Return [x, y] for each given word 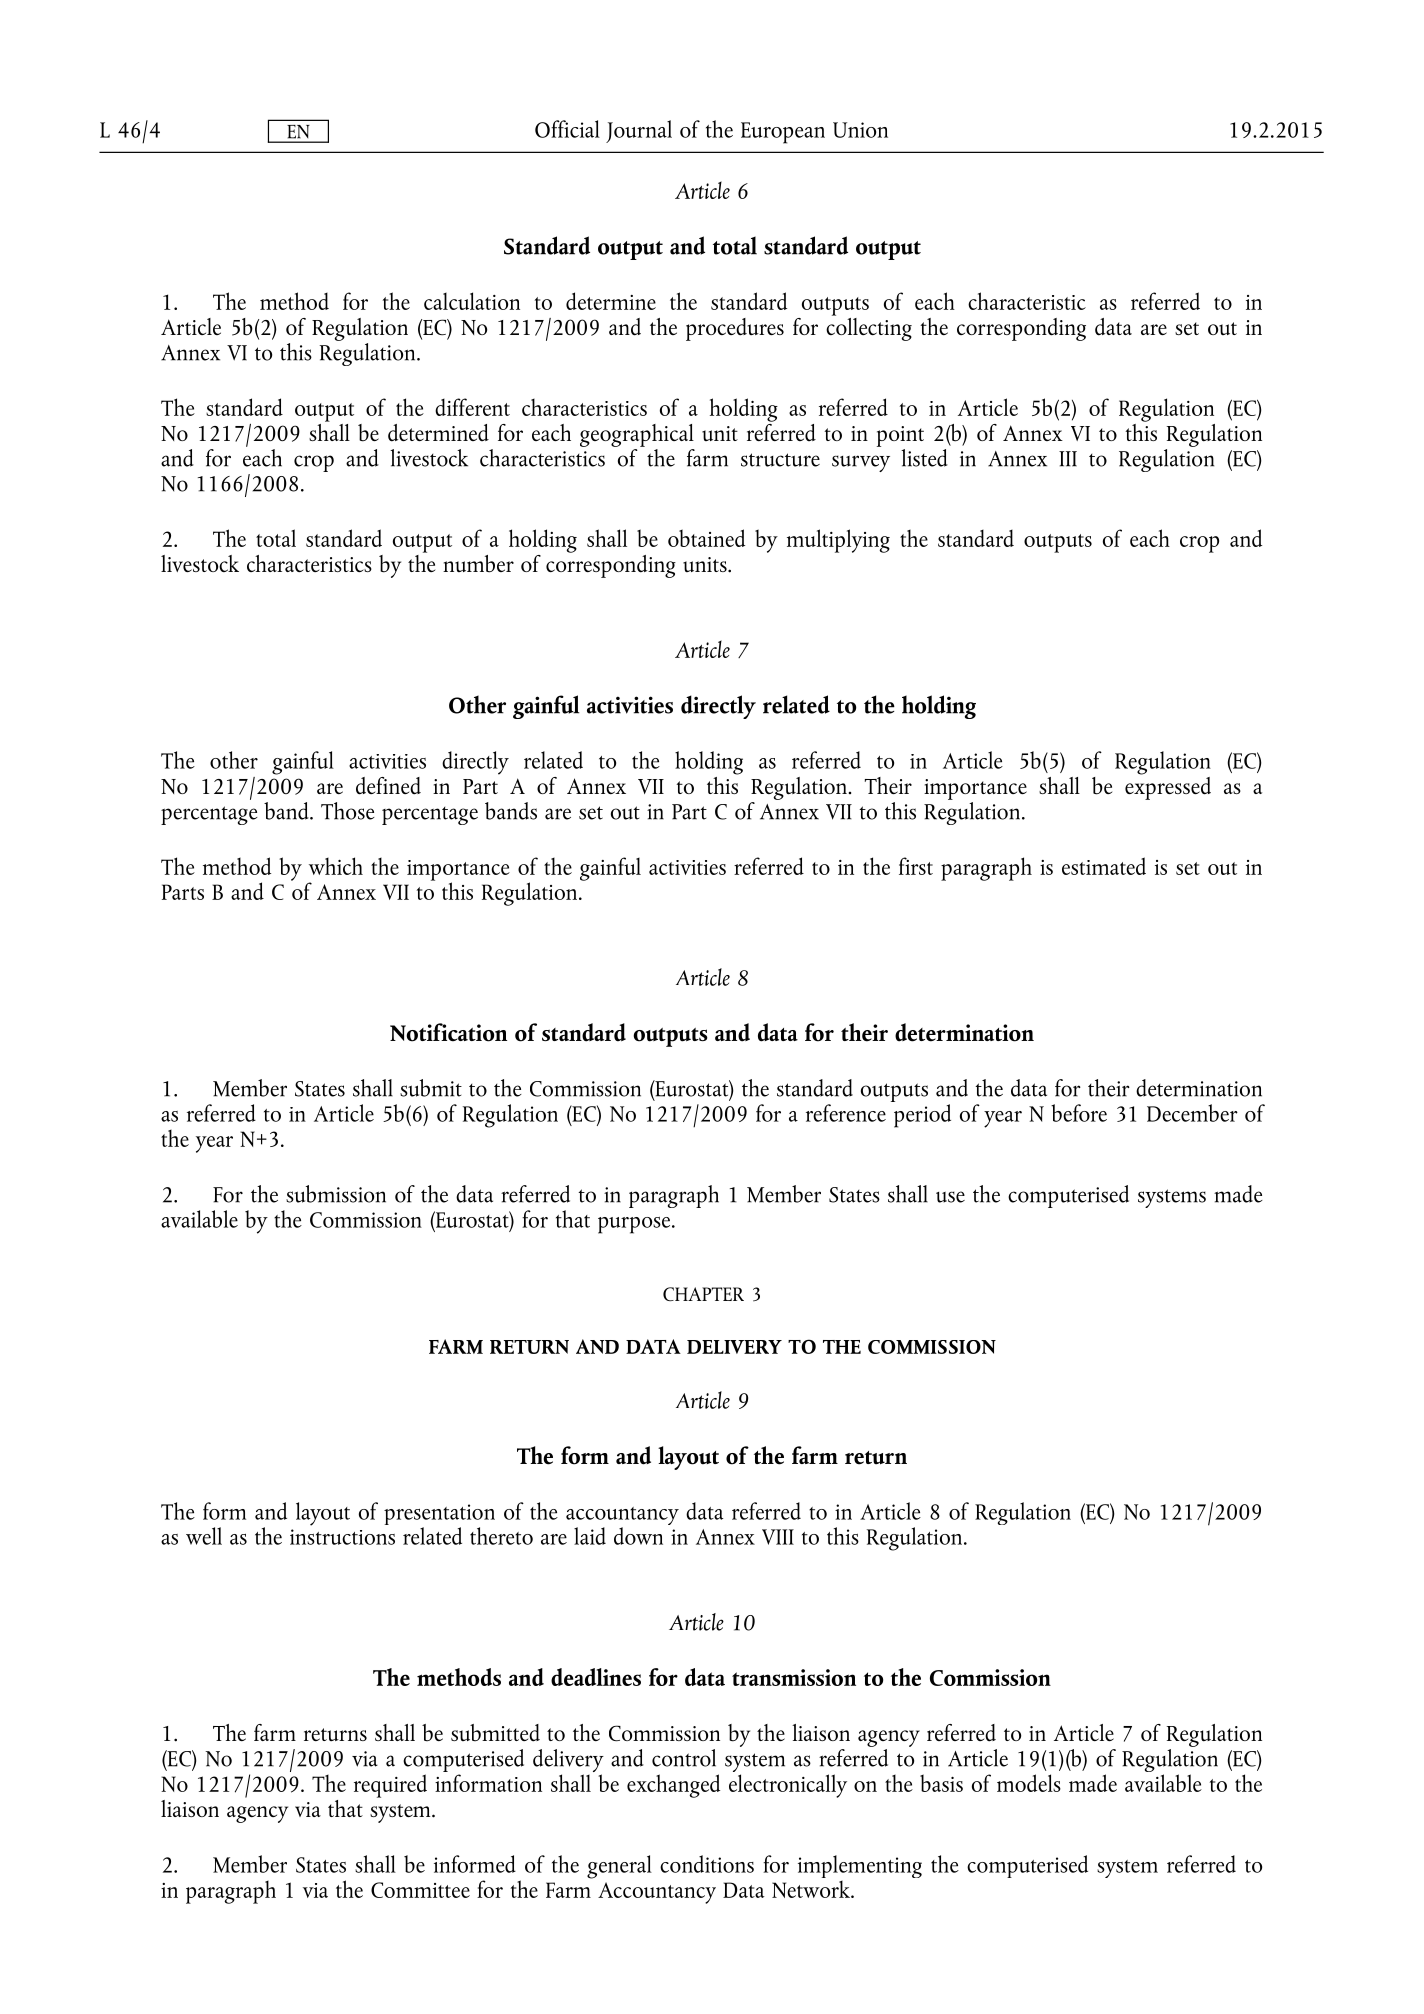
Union [860, 130]
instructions [342, 1537]
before [1079, 1113]
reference [846, 1113]
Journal [639, 131]
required [390, 1786]
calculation [472, 301]
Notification [448, 1032]
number [478, 564]
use [950, 1197]
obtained [706, 538]
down [638, 1536]
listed [924, 458]
